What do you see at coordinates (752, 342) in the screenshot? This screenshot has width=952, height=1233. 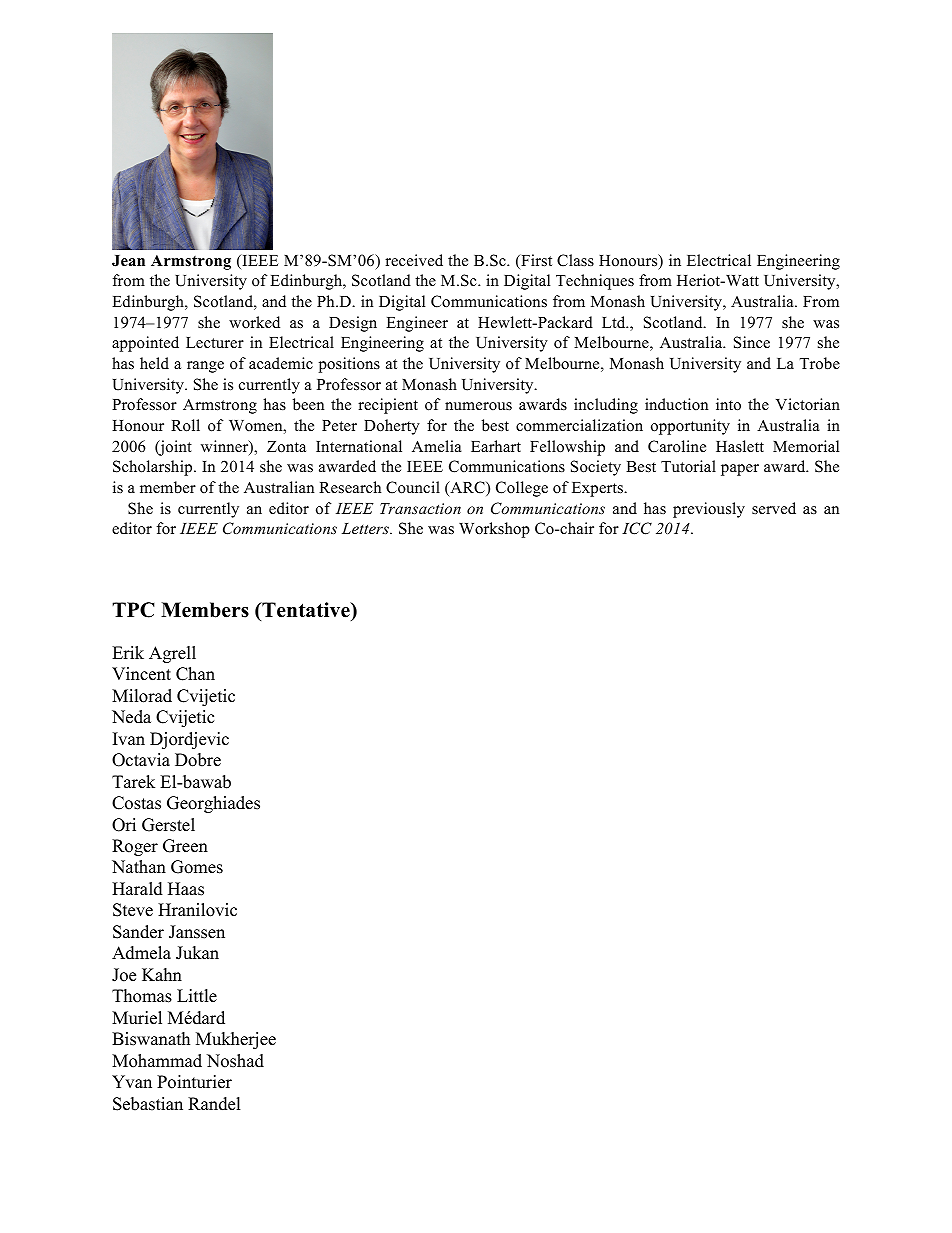 I see `Since` at bounding box center [752, 342].
